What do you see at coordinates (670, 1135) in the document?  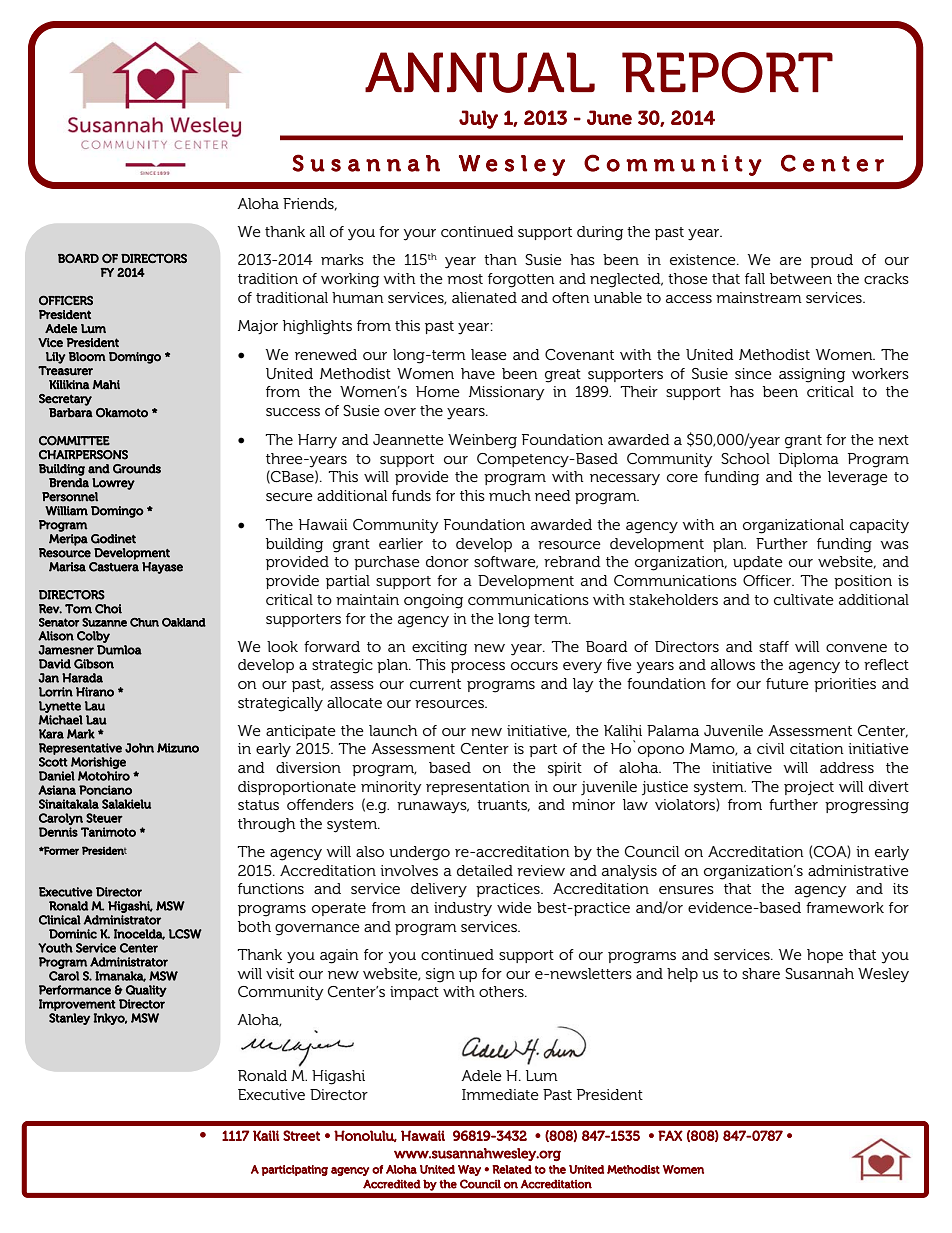 I see `FAX` at bounding box center [670, 1135].
